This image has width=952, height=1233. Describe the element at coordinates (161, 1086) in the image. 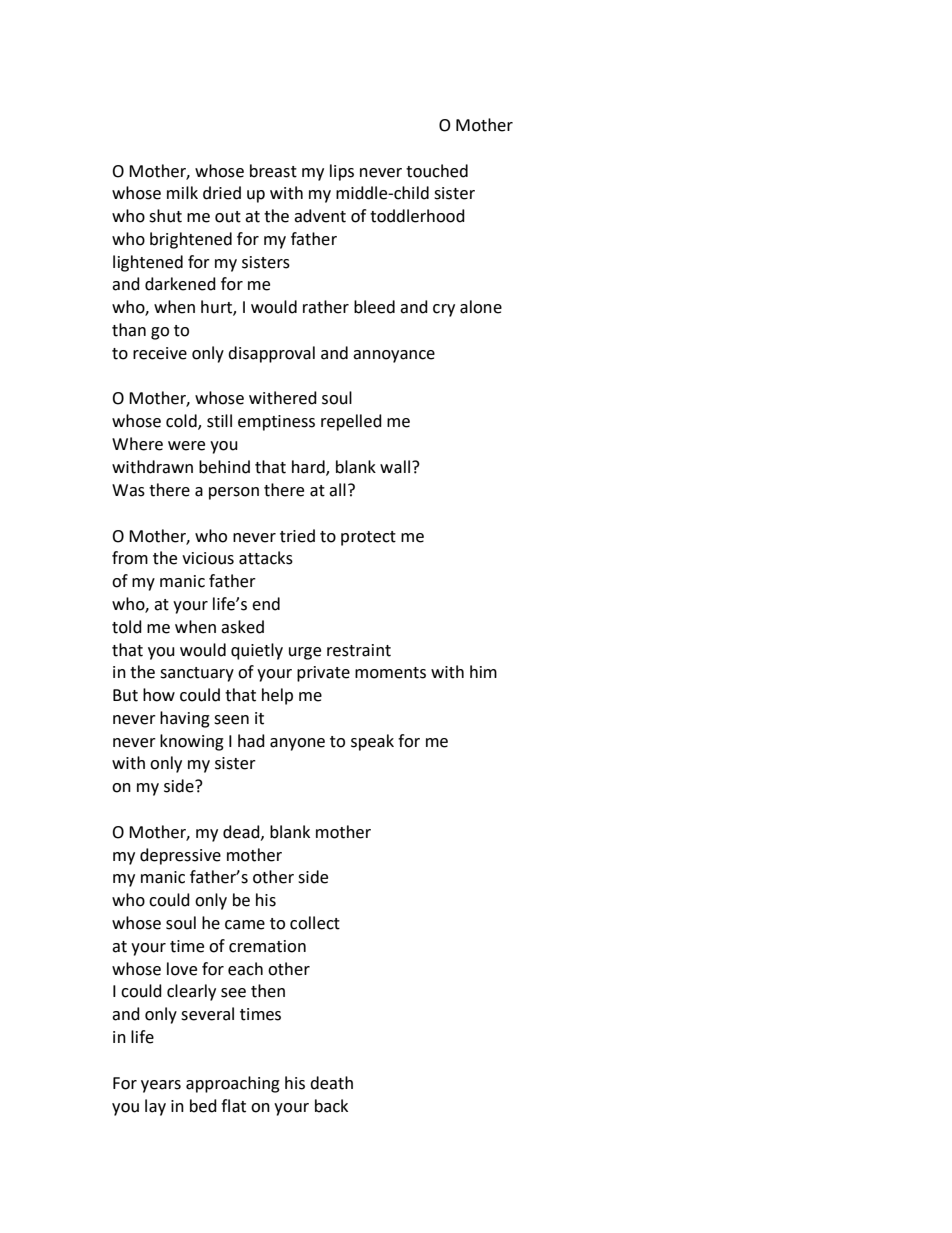

I see `years` at that location.
